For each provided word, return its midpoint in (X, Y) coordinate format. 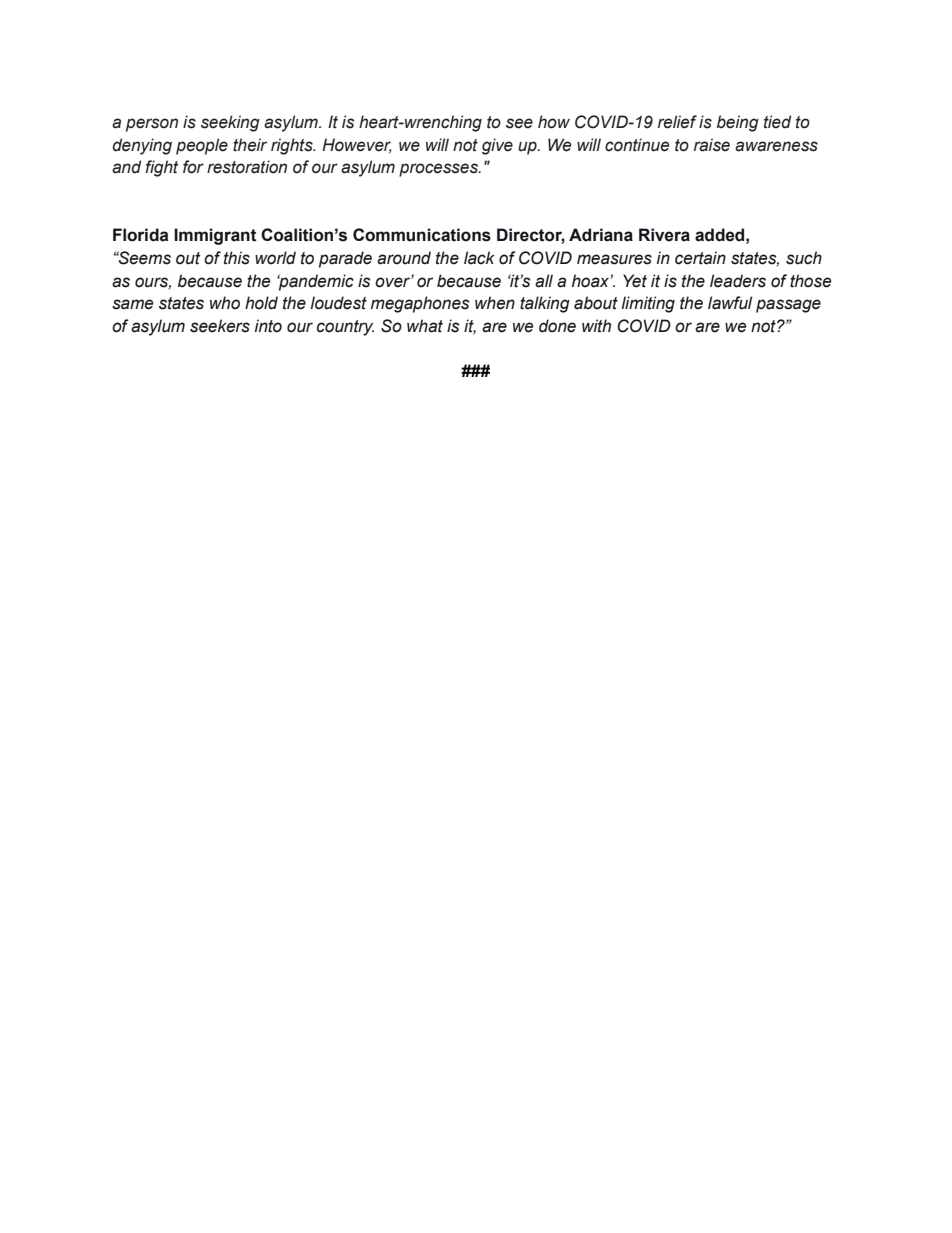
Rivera (664, 235)
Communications (422, 235)
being (738, 123)
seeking (230, 123)
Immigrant (215, 236)
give (497, 146)
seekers (220, 326)
